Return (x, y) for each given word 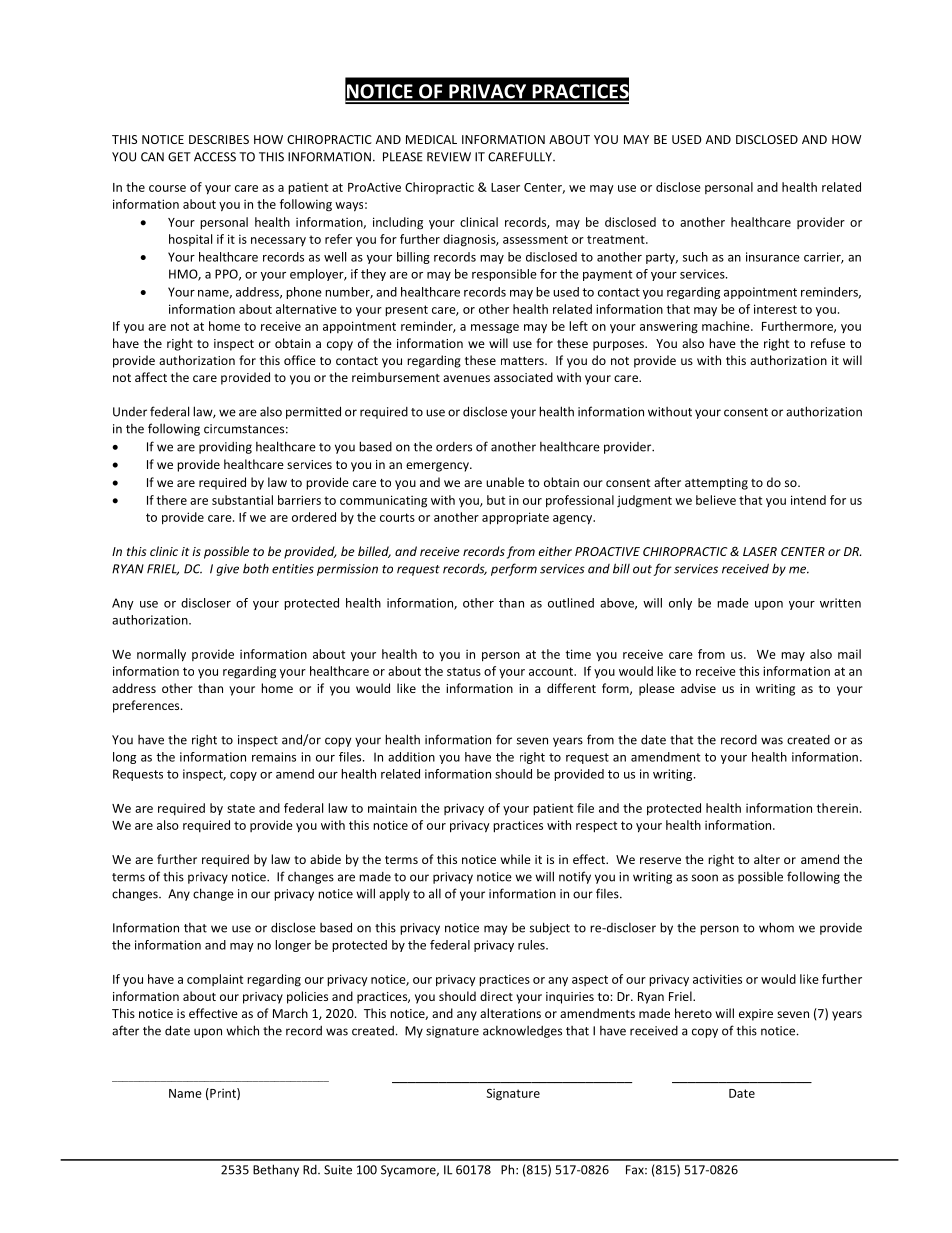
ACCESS (215, 157)
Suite (338, 1170)
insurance (773, 257)
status (464, 671)
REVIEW (449, 157)
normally (161, 655)
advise (698, 688)
